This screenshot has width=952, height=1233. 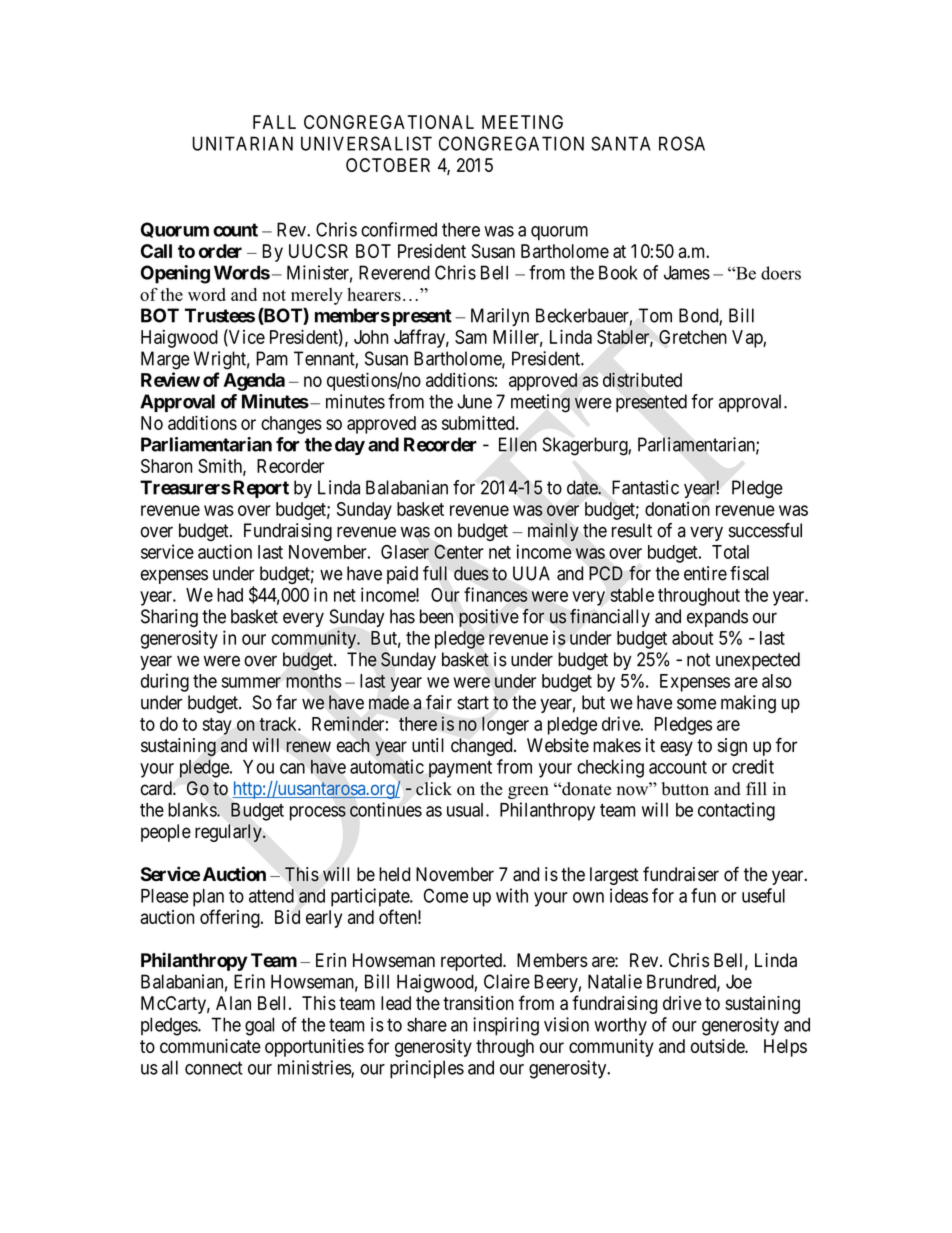 What do you see at coordinates (483, 747) in the screenshot?
I see `changed` at bounding box center [483, 747].
